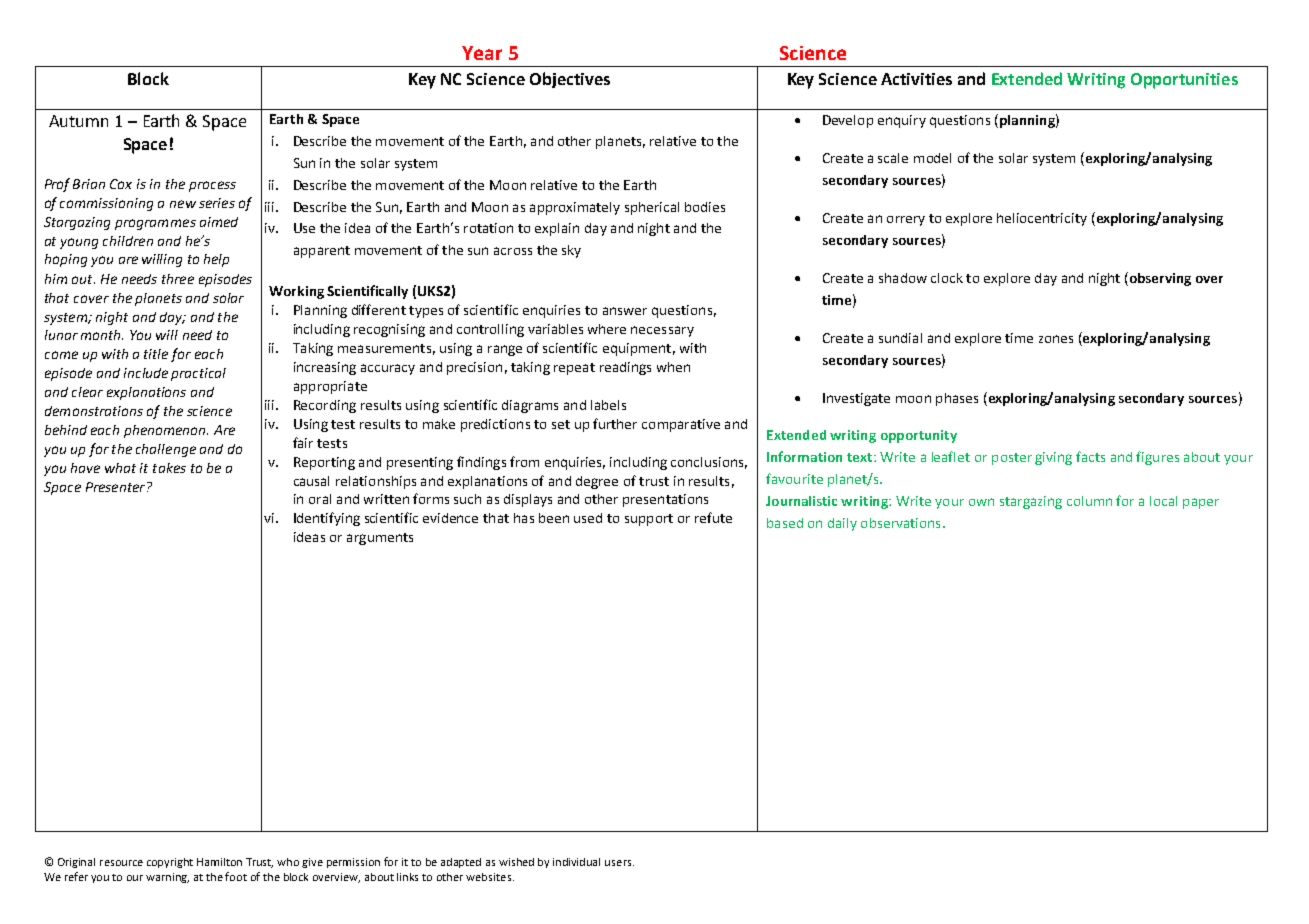  I want to click on Hamilton, so click(219, 862).
